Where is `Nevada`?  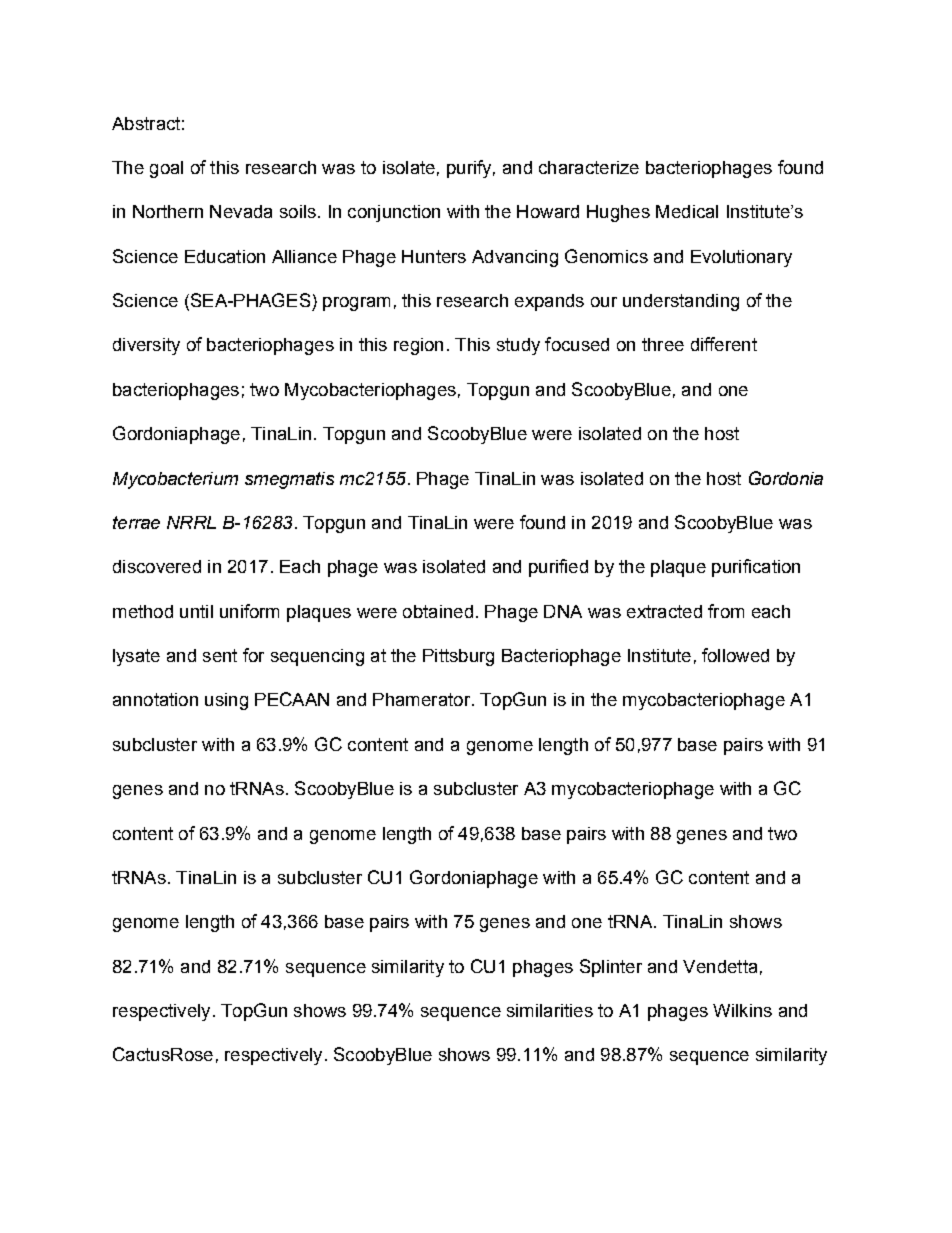
Nevada is located at coordinates (241, 211).
